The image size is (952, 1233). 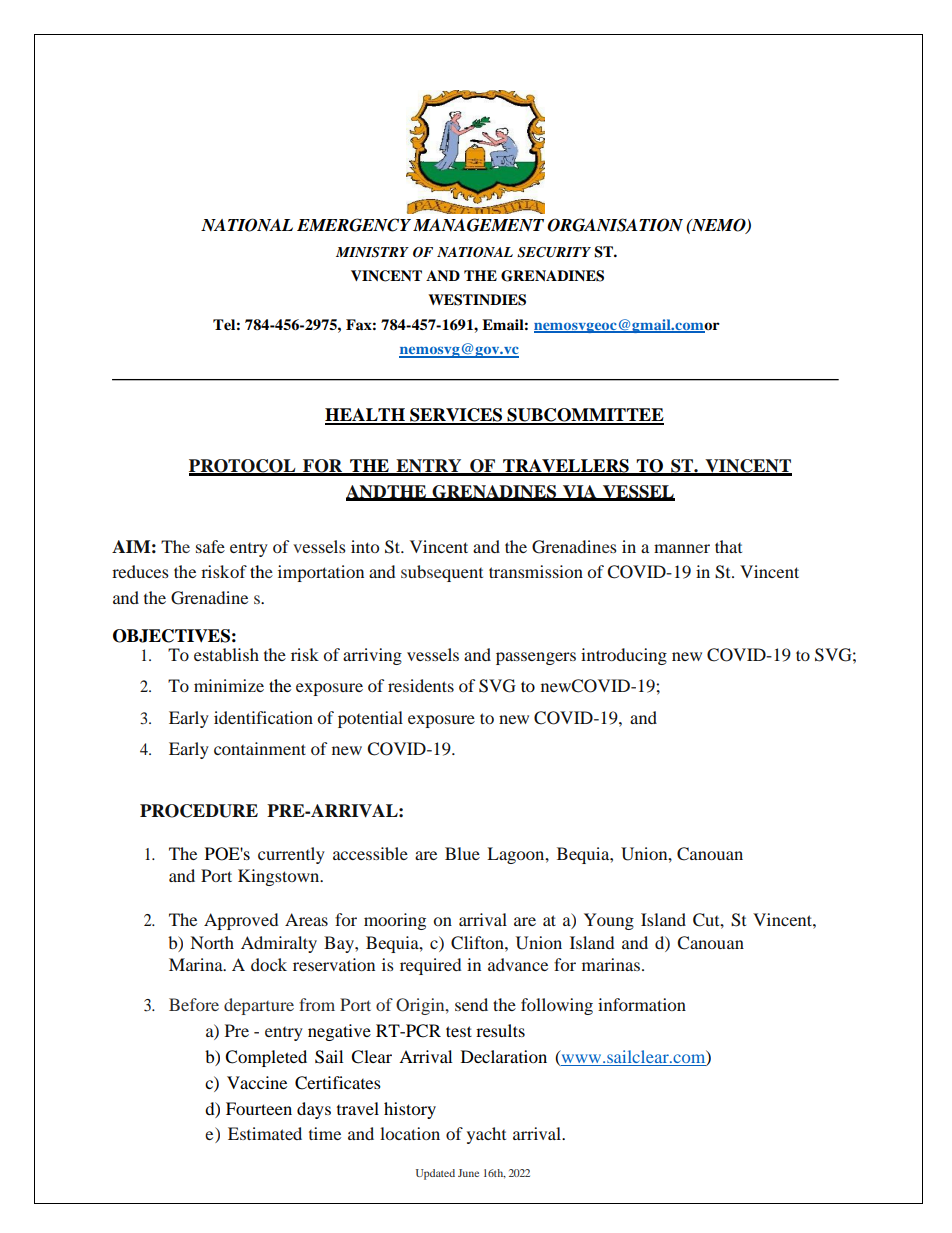 What do you see at coordinates (456, 416) in the page?
I see `SERVICES` at bounding box center [456, 416].
